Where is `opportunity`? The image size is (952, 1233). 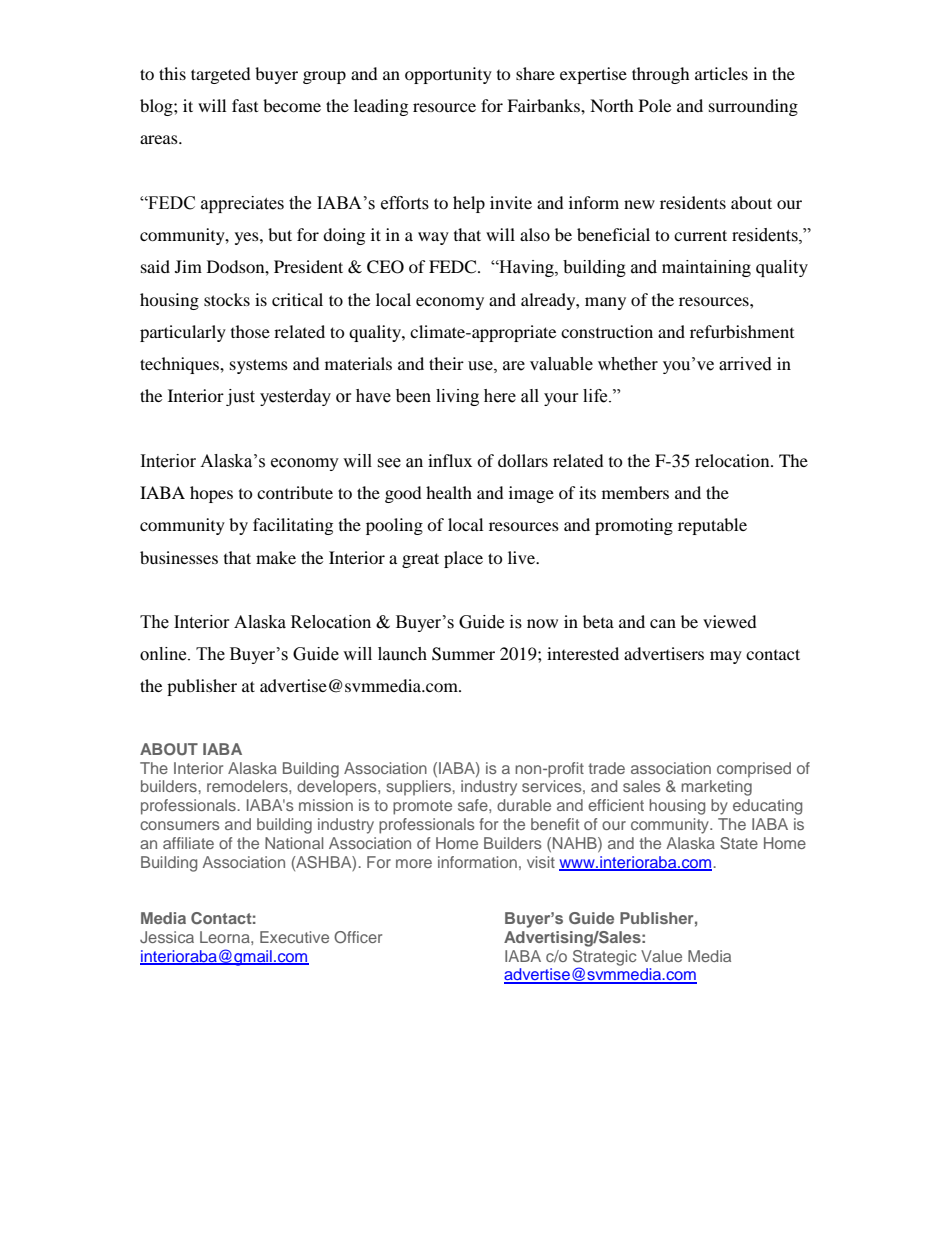
opportunity is located at coordinates (448, 75).
